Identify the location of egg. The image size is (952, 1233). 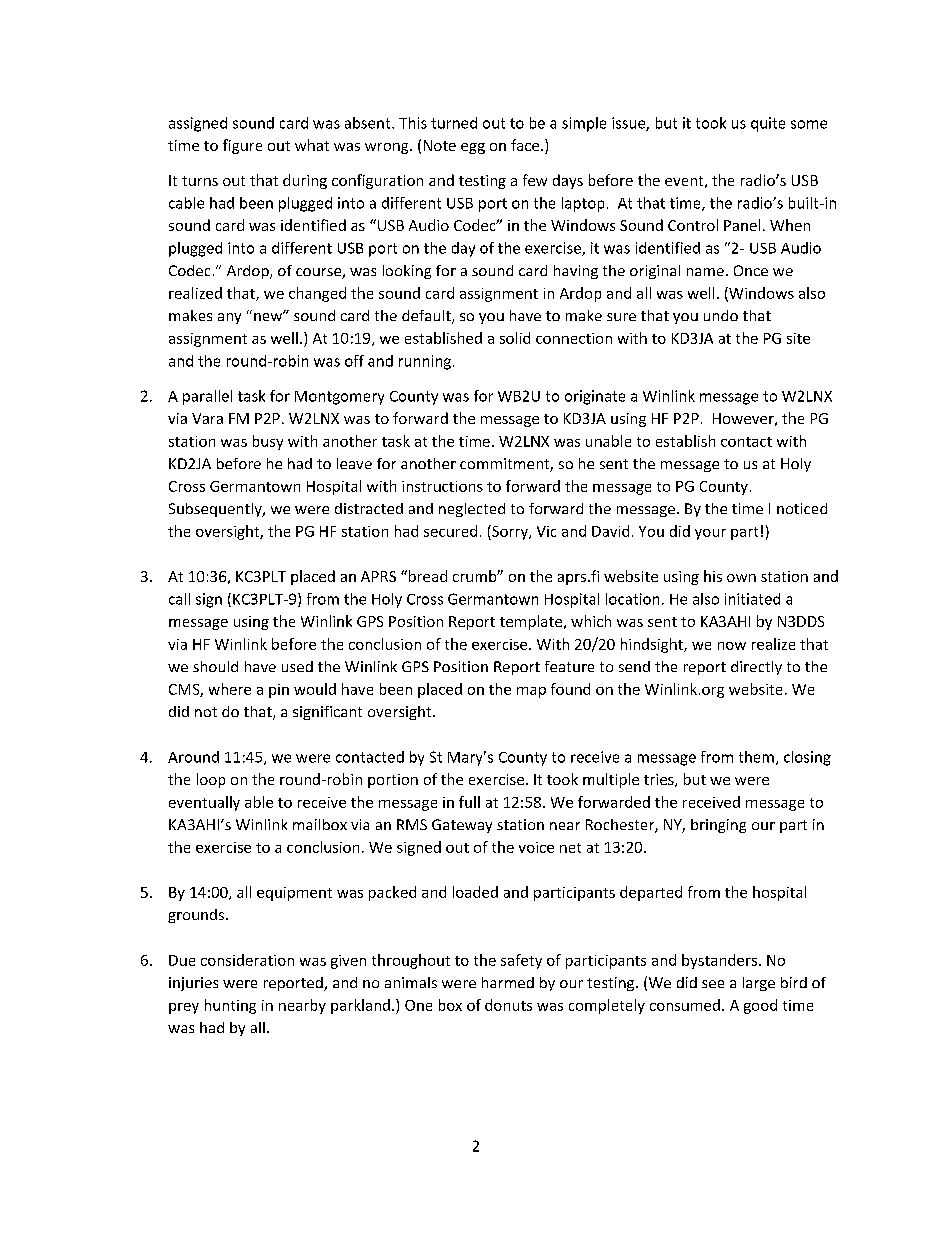
(473, 148).
